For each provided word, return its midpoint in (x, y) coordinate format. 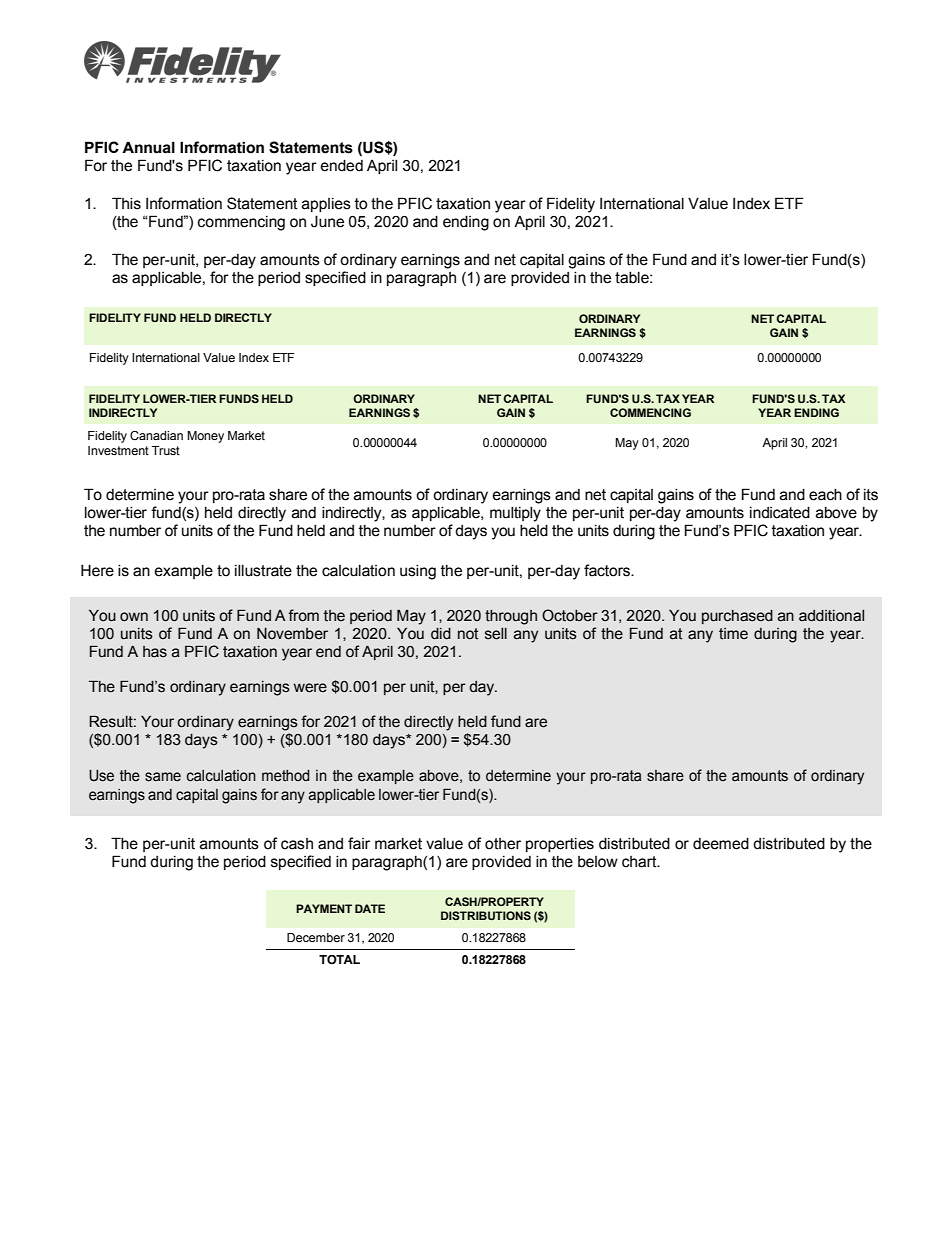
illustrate (263, 571)
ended (341, 166)
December (316, 937)
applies (326, 205)
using (418, 572)
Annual (148, 147)
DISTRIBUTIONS (486, 915)
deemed (721, 844)
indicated (780, 513)
